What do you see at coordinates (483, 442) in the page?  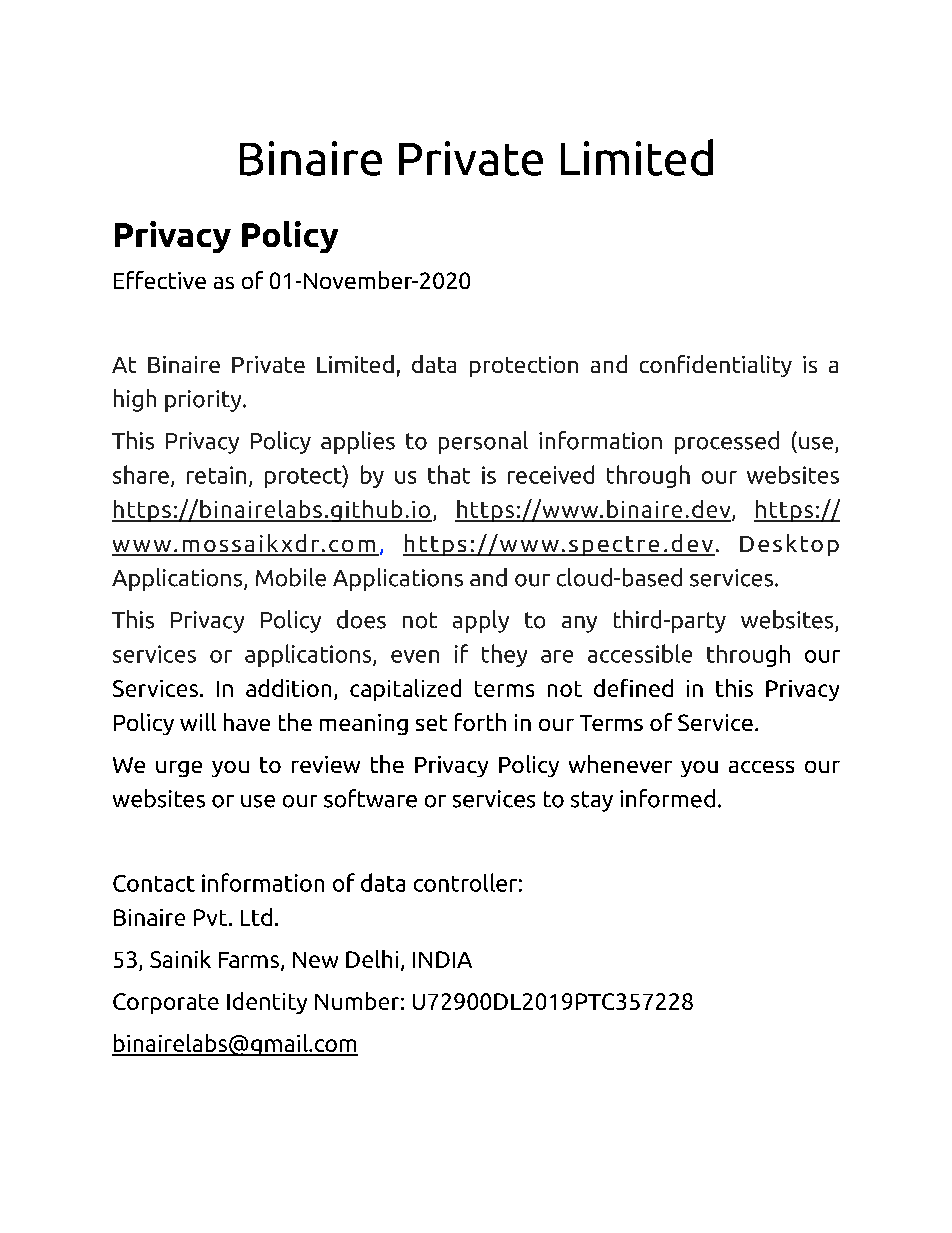 I see `personal` at bounding box center [483, 442].
